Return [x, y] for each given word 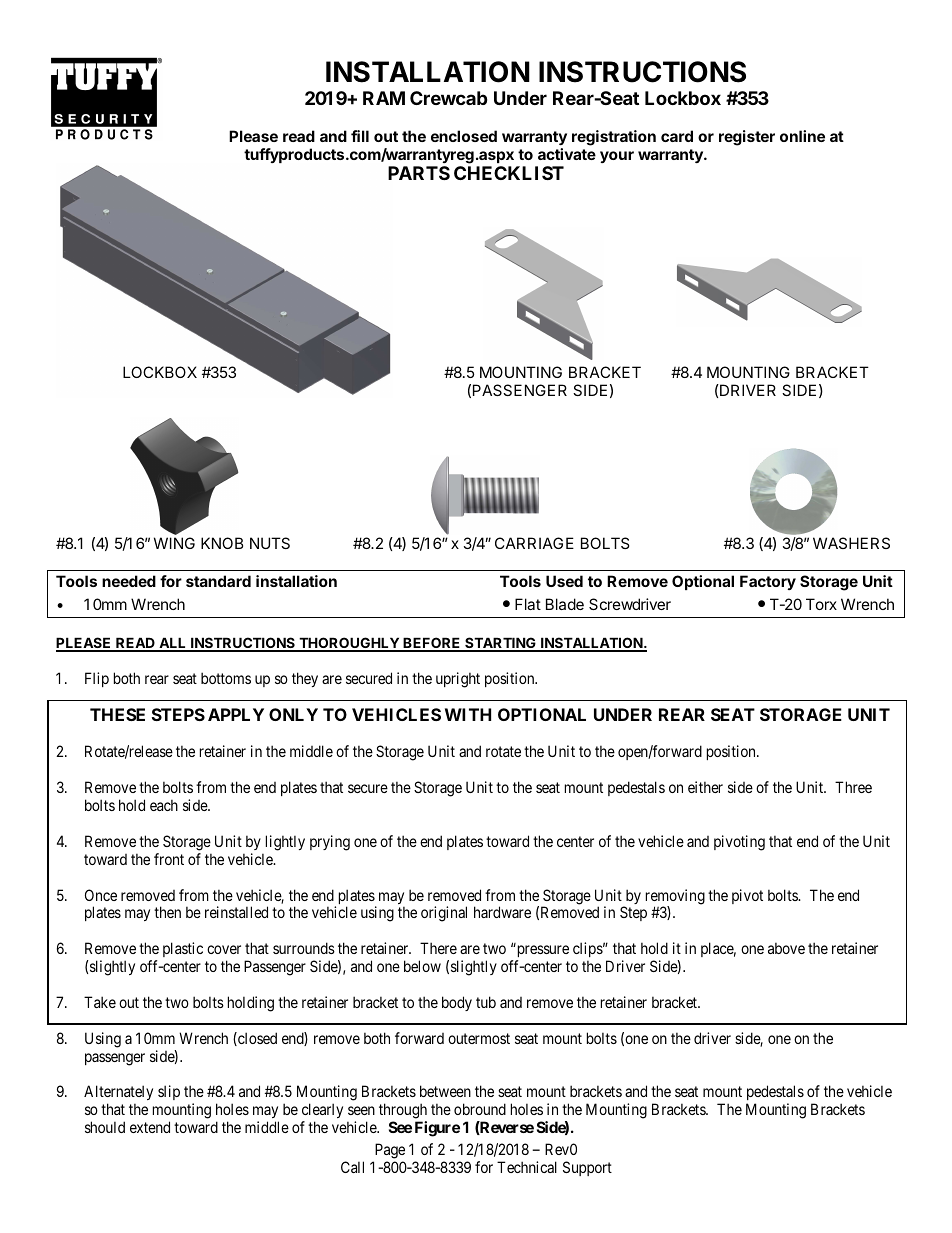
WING [174, 543]
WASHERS [851, 543]
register [747, 138]
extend [150, 1127]
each [164, 805]
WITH [468, 714]
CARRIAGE [534, 543]
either [705, 787]
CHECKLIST [509, 173]
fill [360, 136]
